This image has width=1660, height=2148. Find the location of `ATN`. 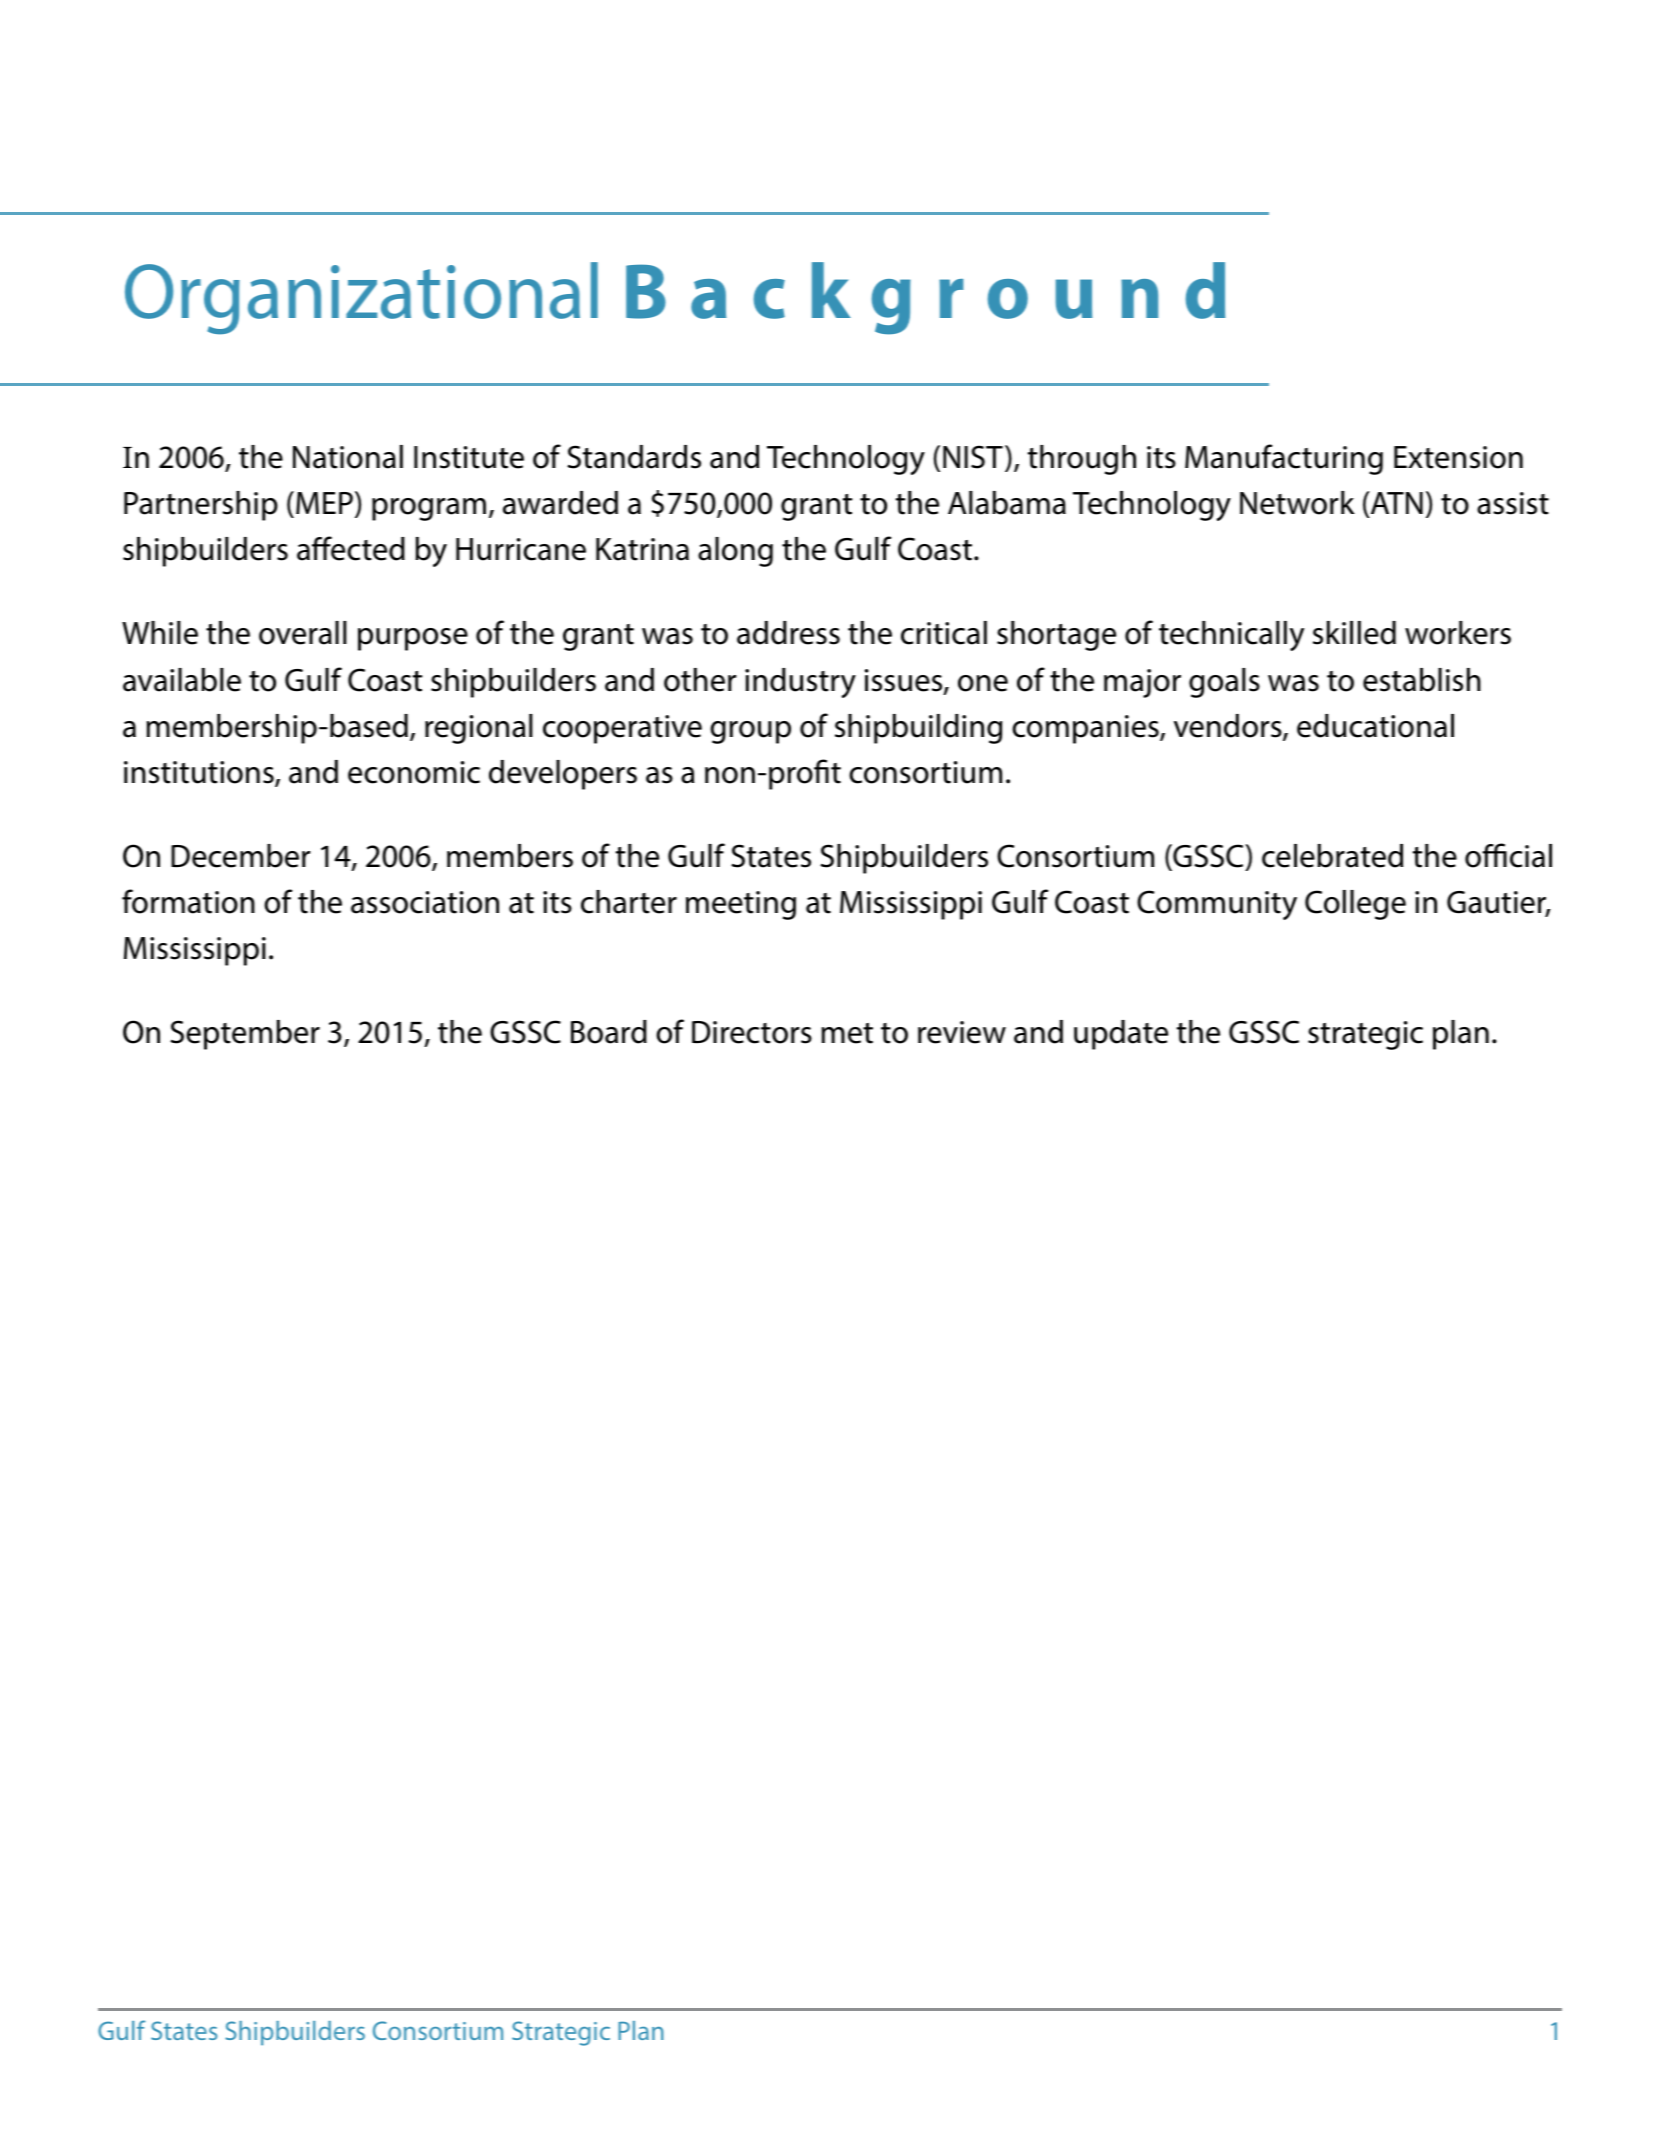

ATN is located at coordinates (1395, 504).
